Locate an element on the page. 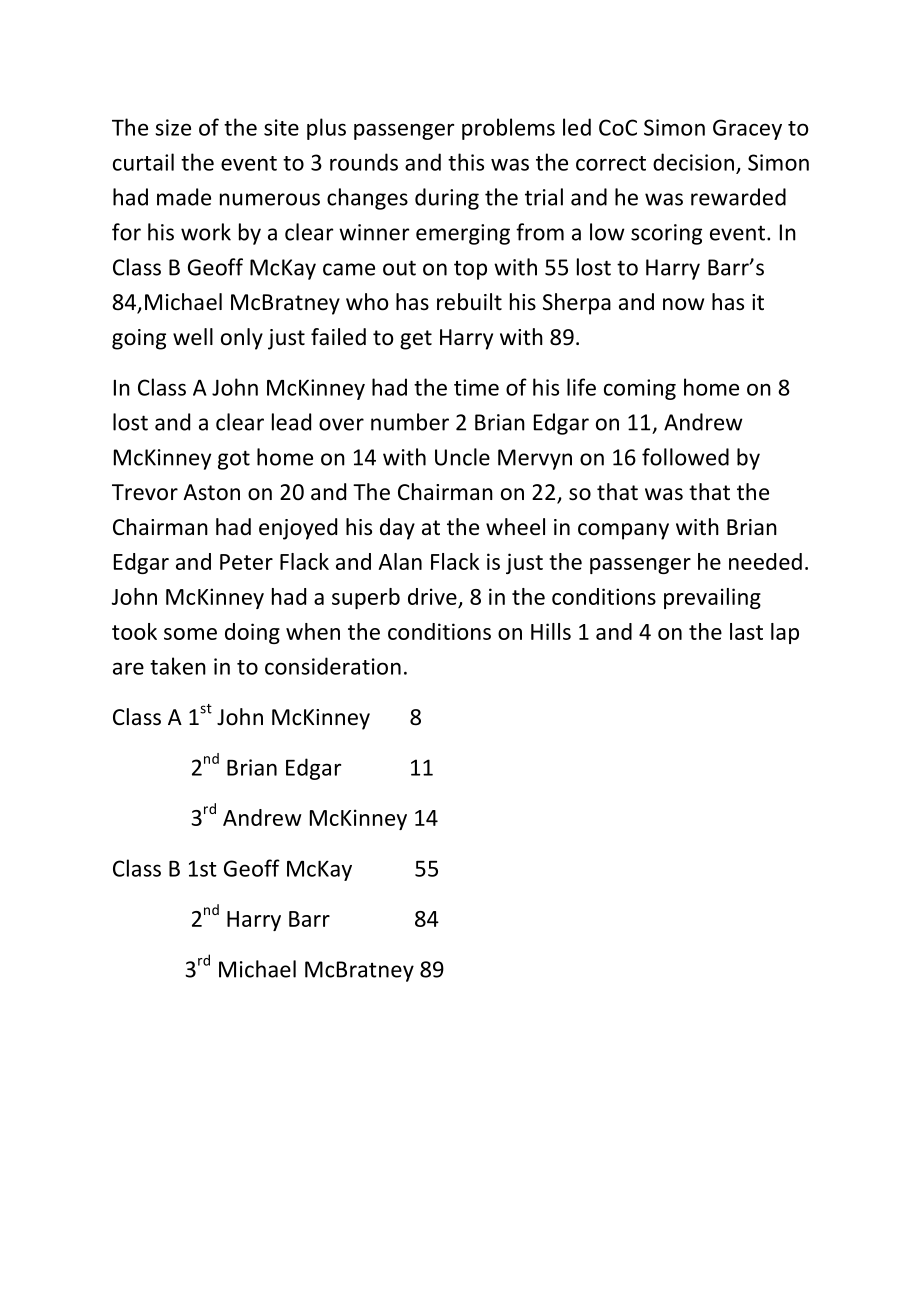  now is located at coordinates (683, 304).
